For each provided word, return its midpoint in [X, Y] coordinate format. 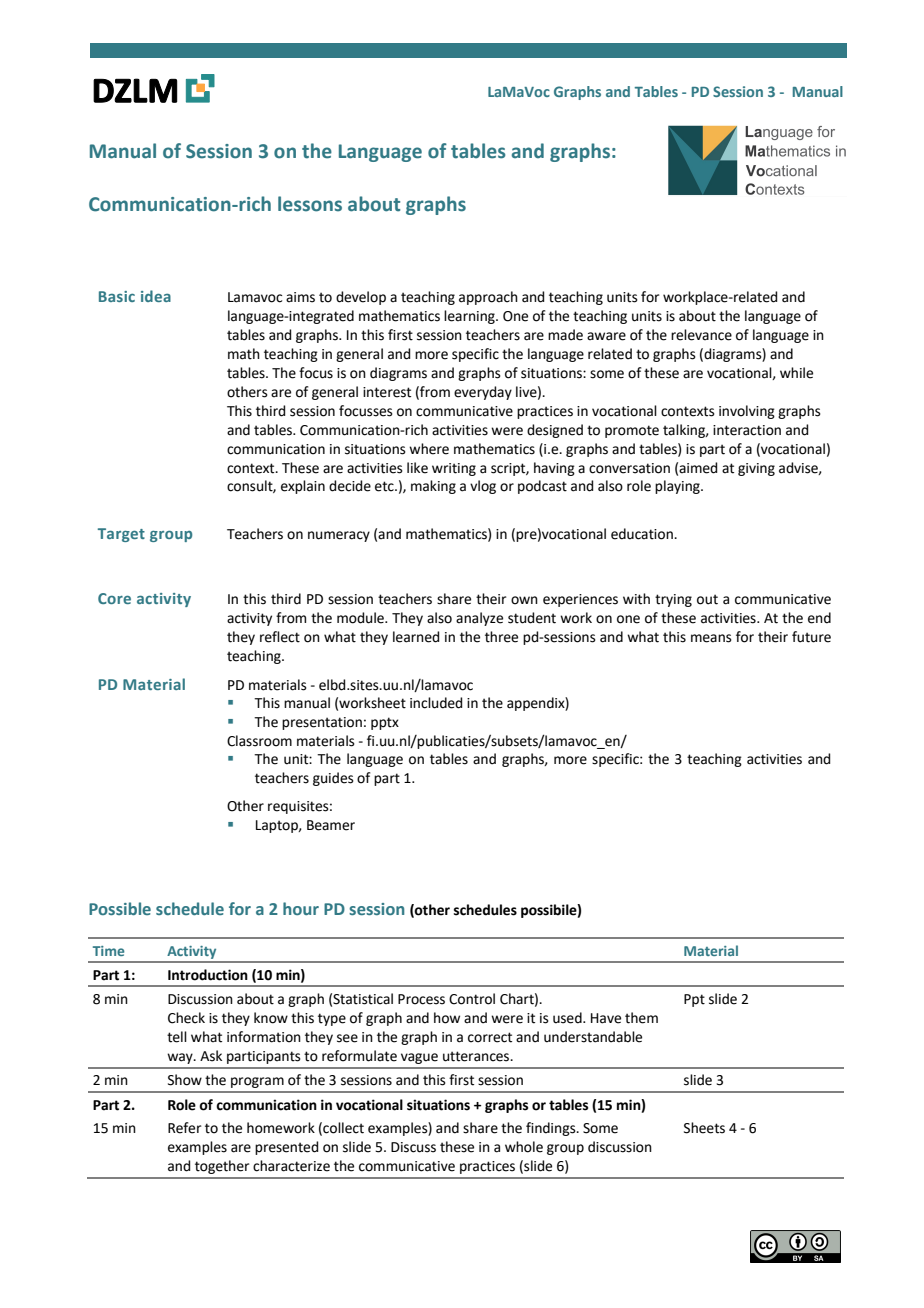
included [436, 703]
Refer [184, 1128]
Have [606, 1018]
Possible [120, 908]
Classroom [259, 741]
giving [756, 469]
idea [156, 296]
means [711, 638]
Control [472, 999]
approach [488, 298]
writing [454, 469]
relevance [701, 335]
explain [303, 487]
